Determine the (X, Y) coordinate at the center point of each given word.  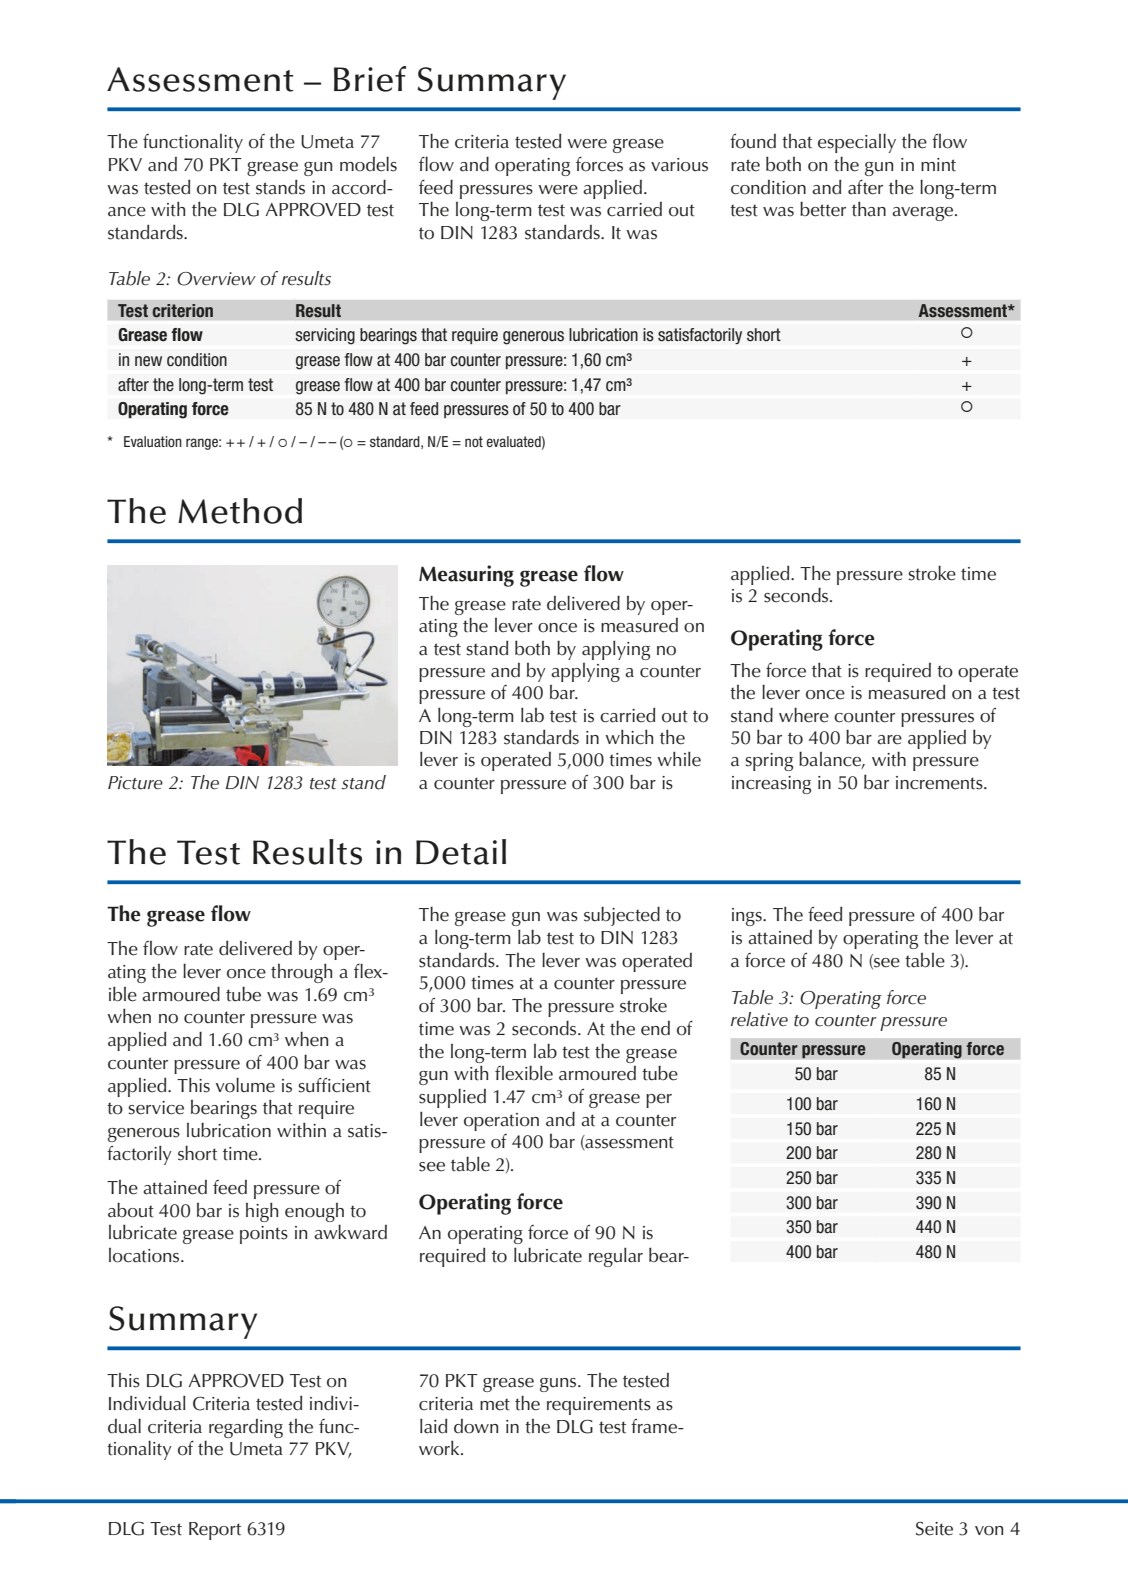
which (629, 737)
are (889, 740)
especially (857, 143)
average (924, 214)
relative (759, 1019)
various (679, 165)
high (262, 1212)
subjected (622, 916)
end (655, 1028)
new (148, 361)
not (474, 441)
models (368, 164)
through (301, 973)
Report (215, 1531)
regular (616, 1257)
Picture (135, 783)
